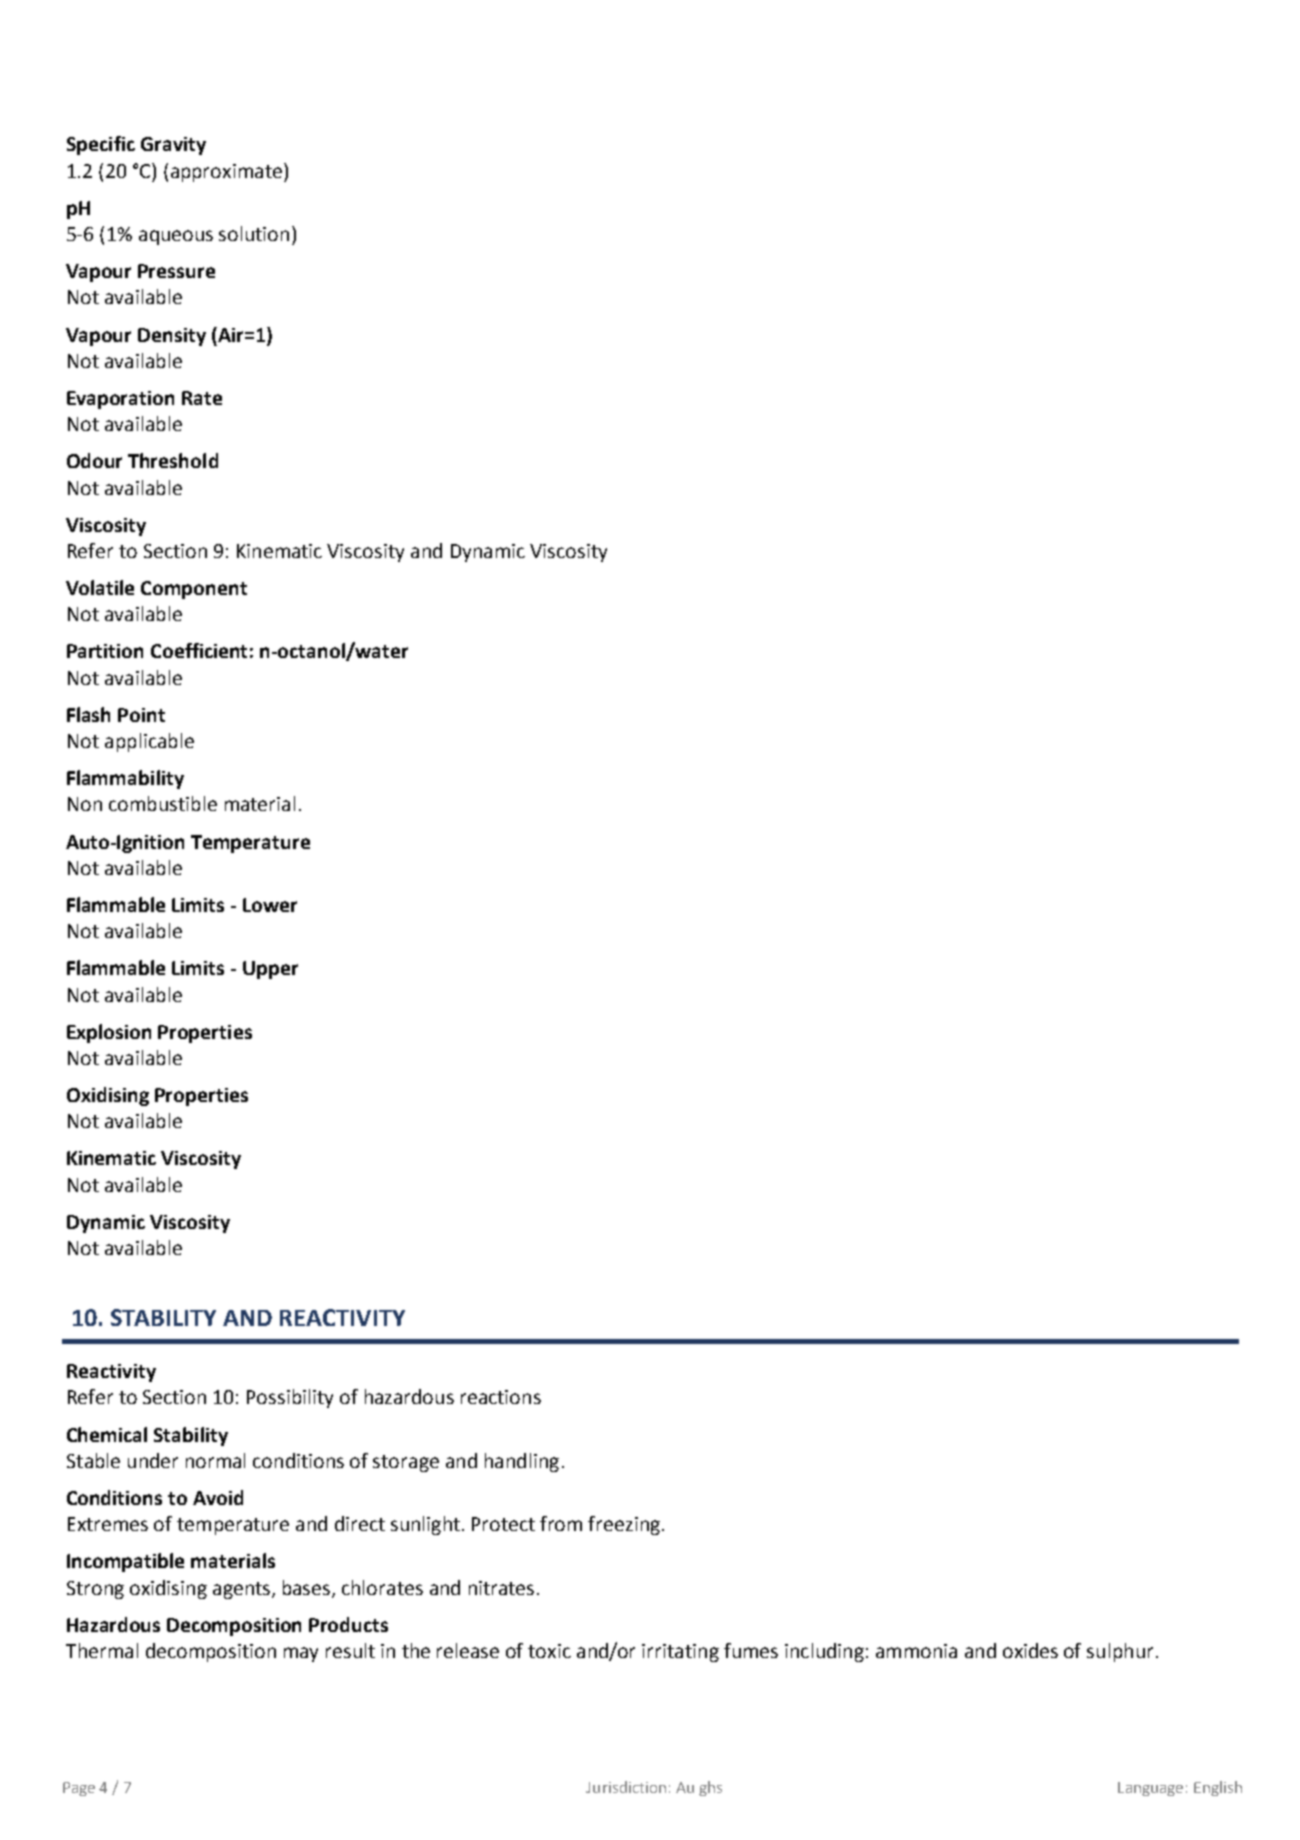 This document has height=1840, width=1300. I want to click on Upper, so click(270, 970).
